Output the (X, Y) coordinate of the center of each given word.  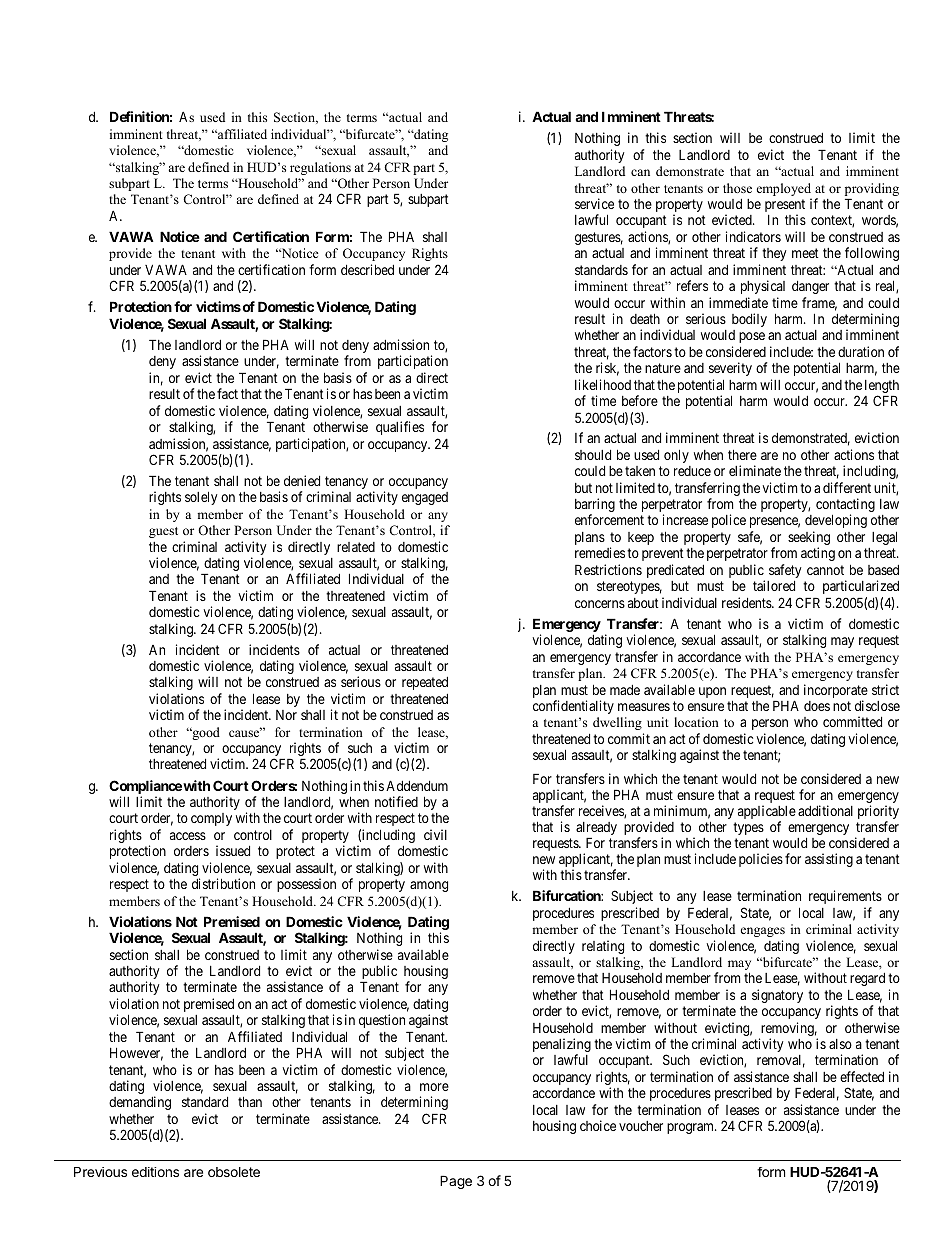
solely (201, 498)
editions (155, 1172)
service (594, 203)
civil (435, 834)
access (188, 836)
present (785, 207)
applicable (767, 813)
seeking (809, 539)
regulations (320, 168)
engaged (425, 498)
